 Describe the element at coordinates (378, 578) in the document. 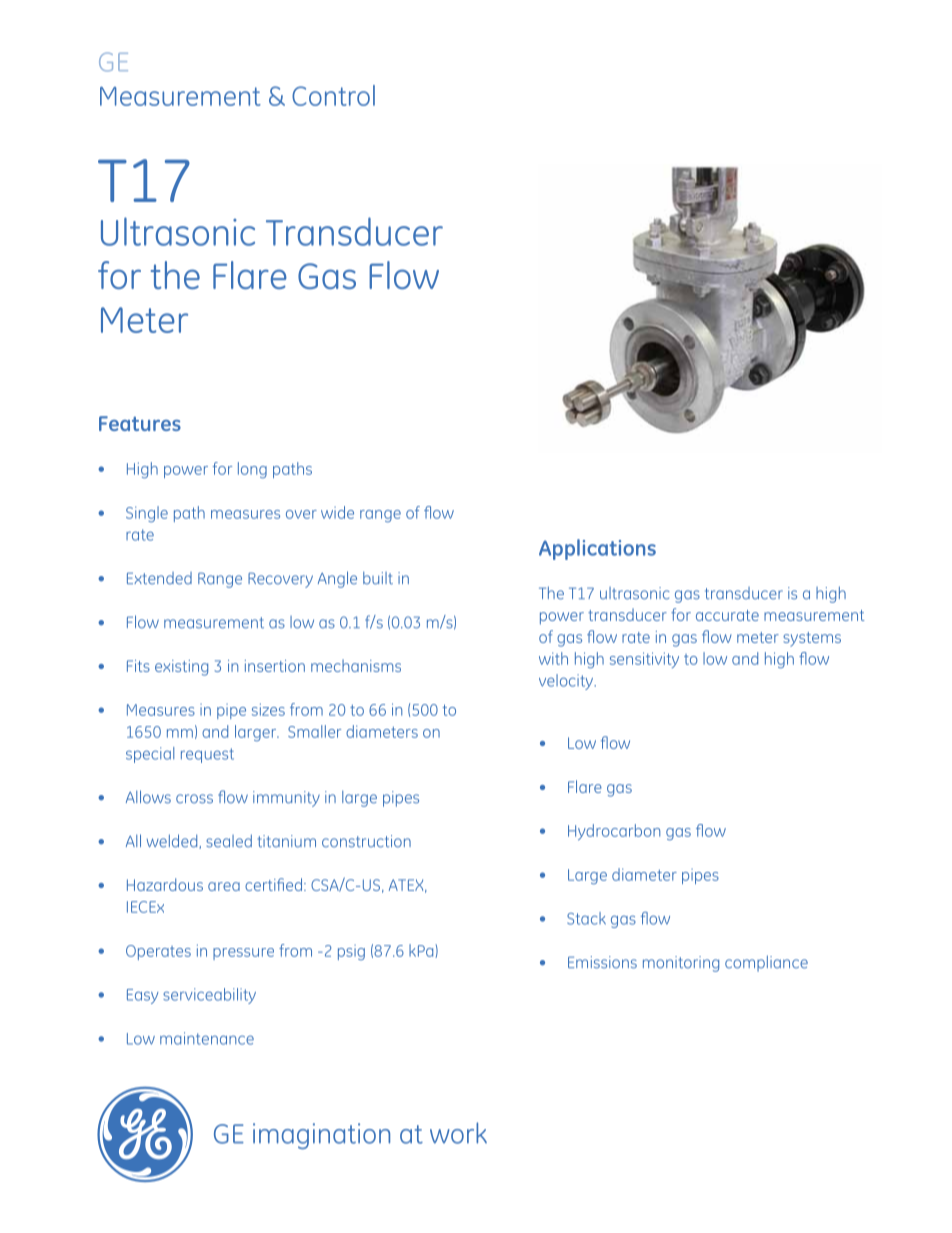

I see `built` at that location.
